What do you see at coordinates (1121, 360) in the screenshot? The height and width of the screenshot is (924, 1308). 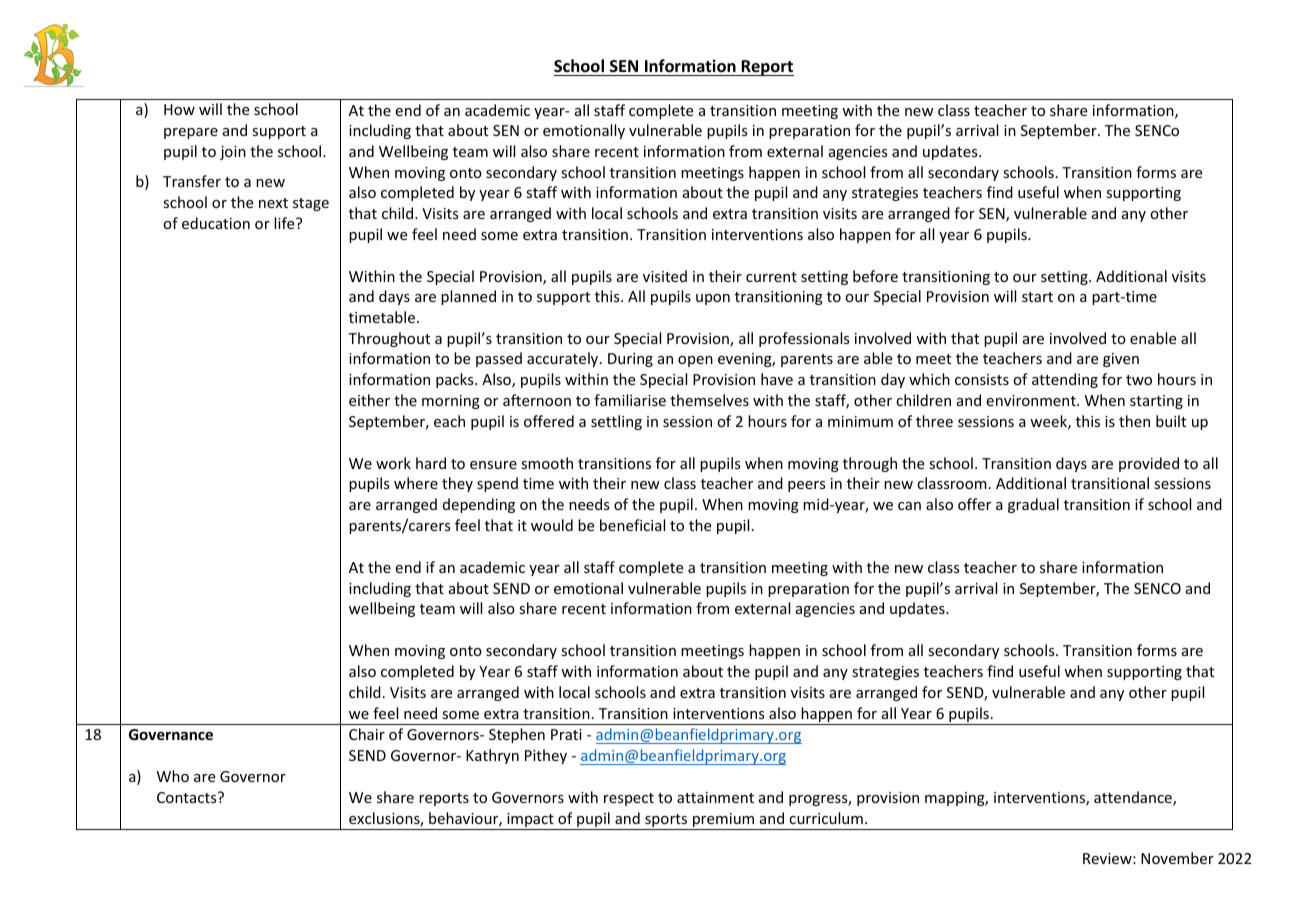 I see `given` at bounding box center [1121, 360].
